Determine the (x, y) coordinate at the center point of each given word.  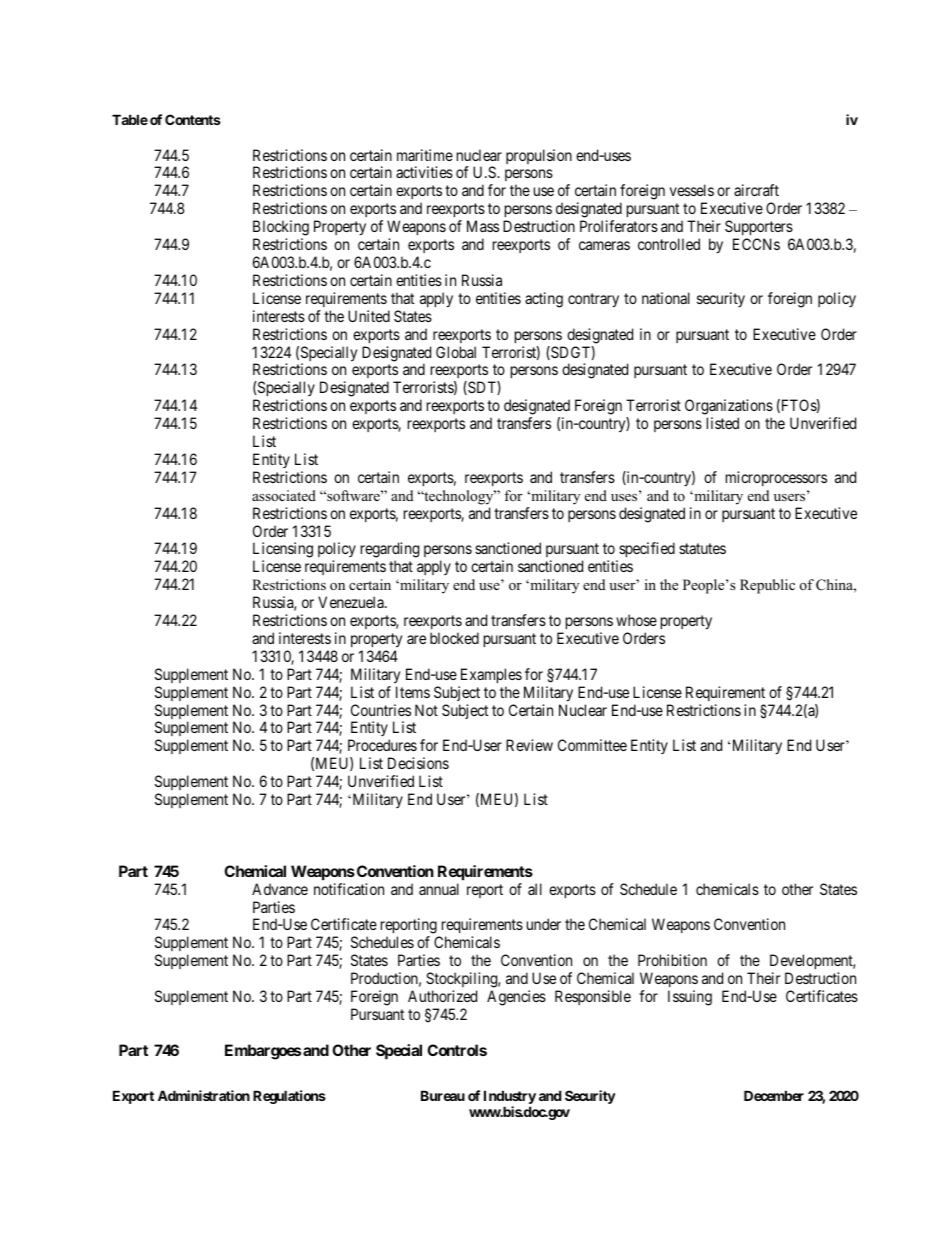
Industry (510, 1098)
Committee (592, 745)
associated (284, 495)
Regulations (289, 1097)
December (774, 1095)
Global (456, 352)
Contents (193, 119)
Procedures (382, 745)
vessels (692, 190)
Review (529, 745)
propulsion (539, 156)
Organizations (729, 408)
